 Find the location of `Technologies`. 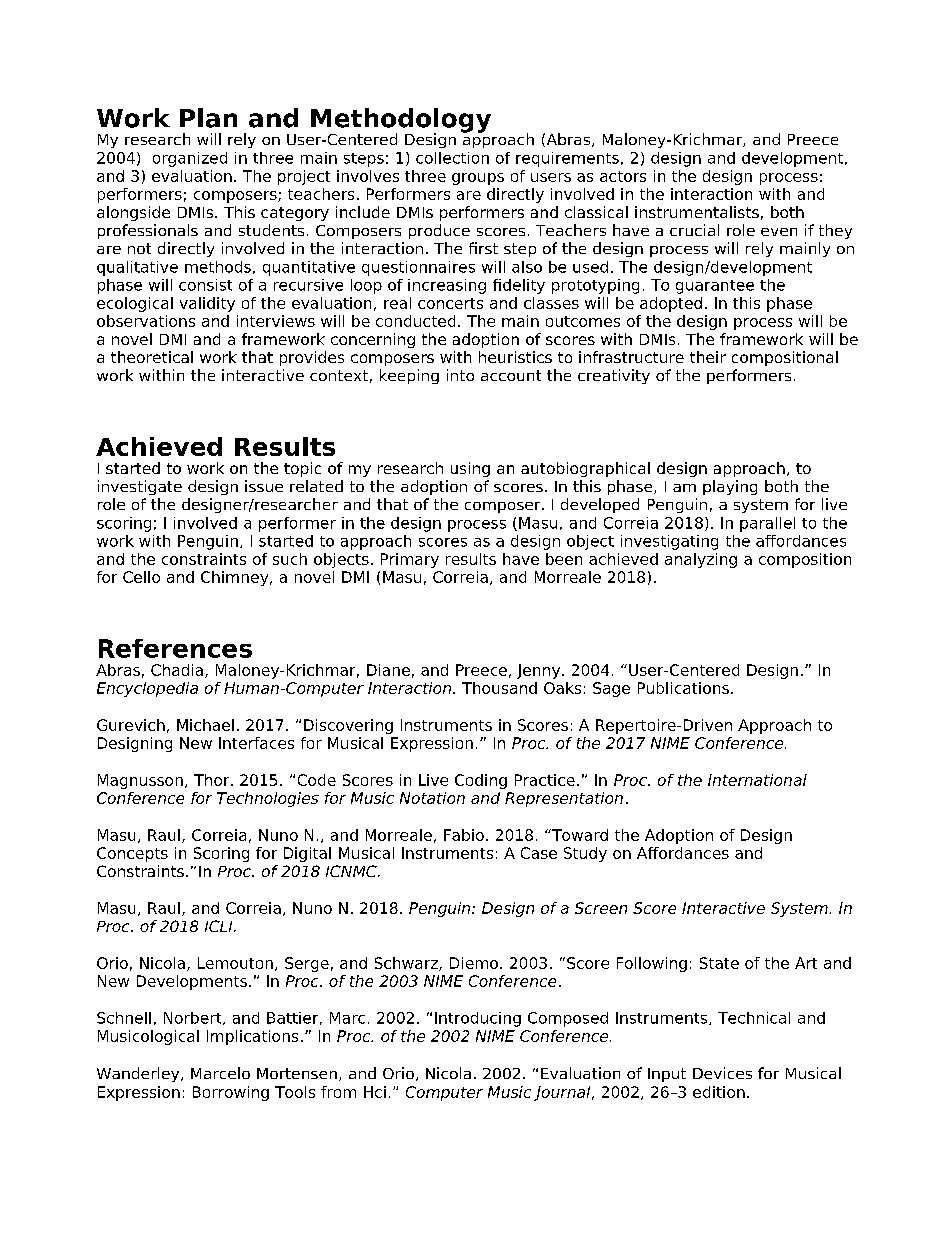

Technologies is located at coordinates (268, 799).
